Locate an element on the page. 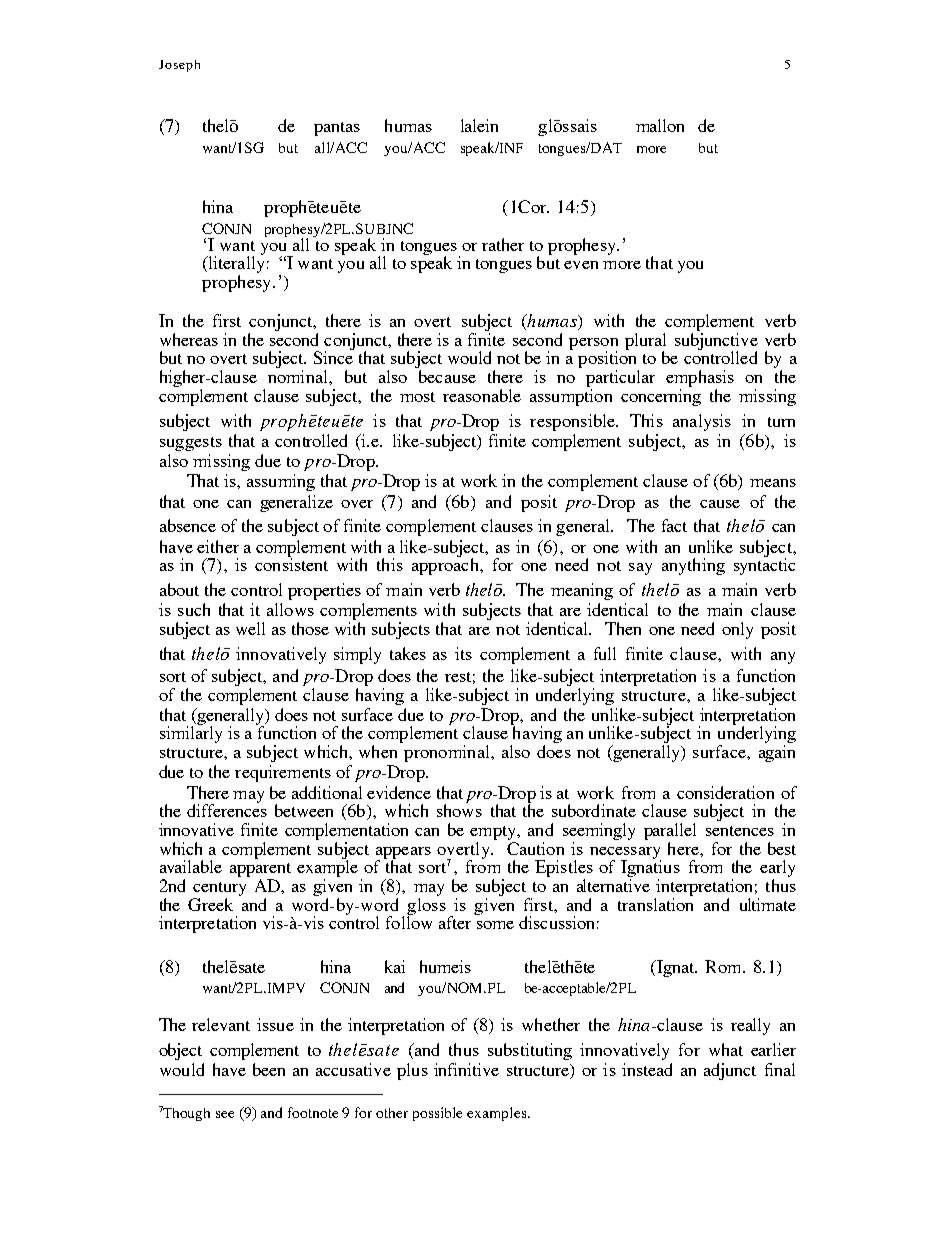 This document has width=952, height=1233. been is located at coordinates (269, 1069).
